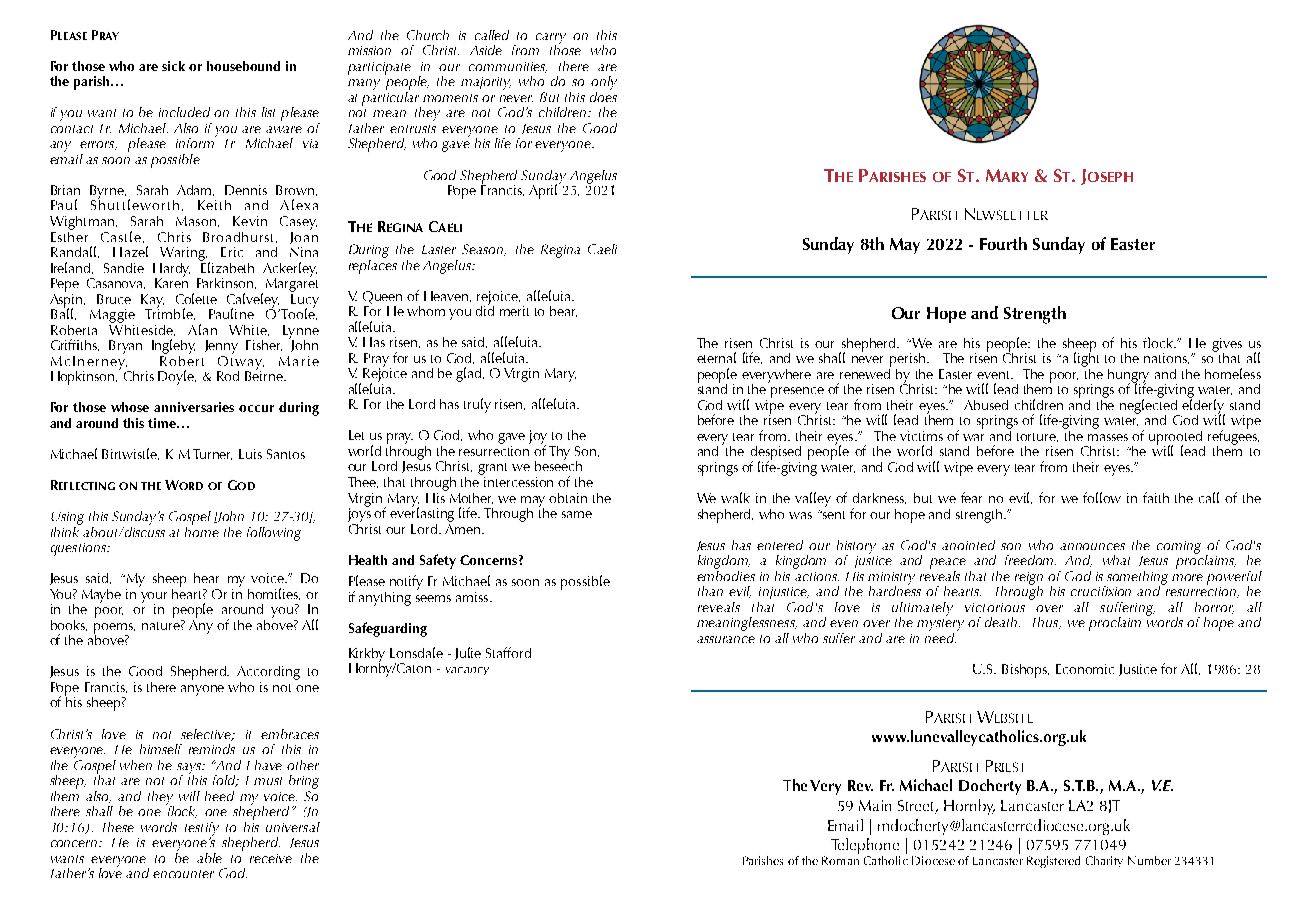  What do you see at coordinates (209, 858) in the screenshot?
I see `able` at bounding box center [209, 858].
